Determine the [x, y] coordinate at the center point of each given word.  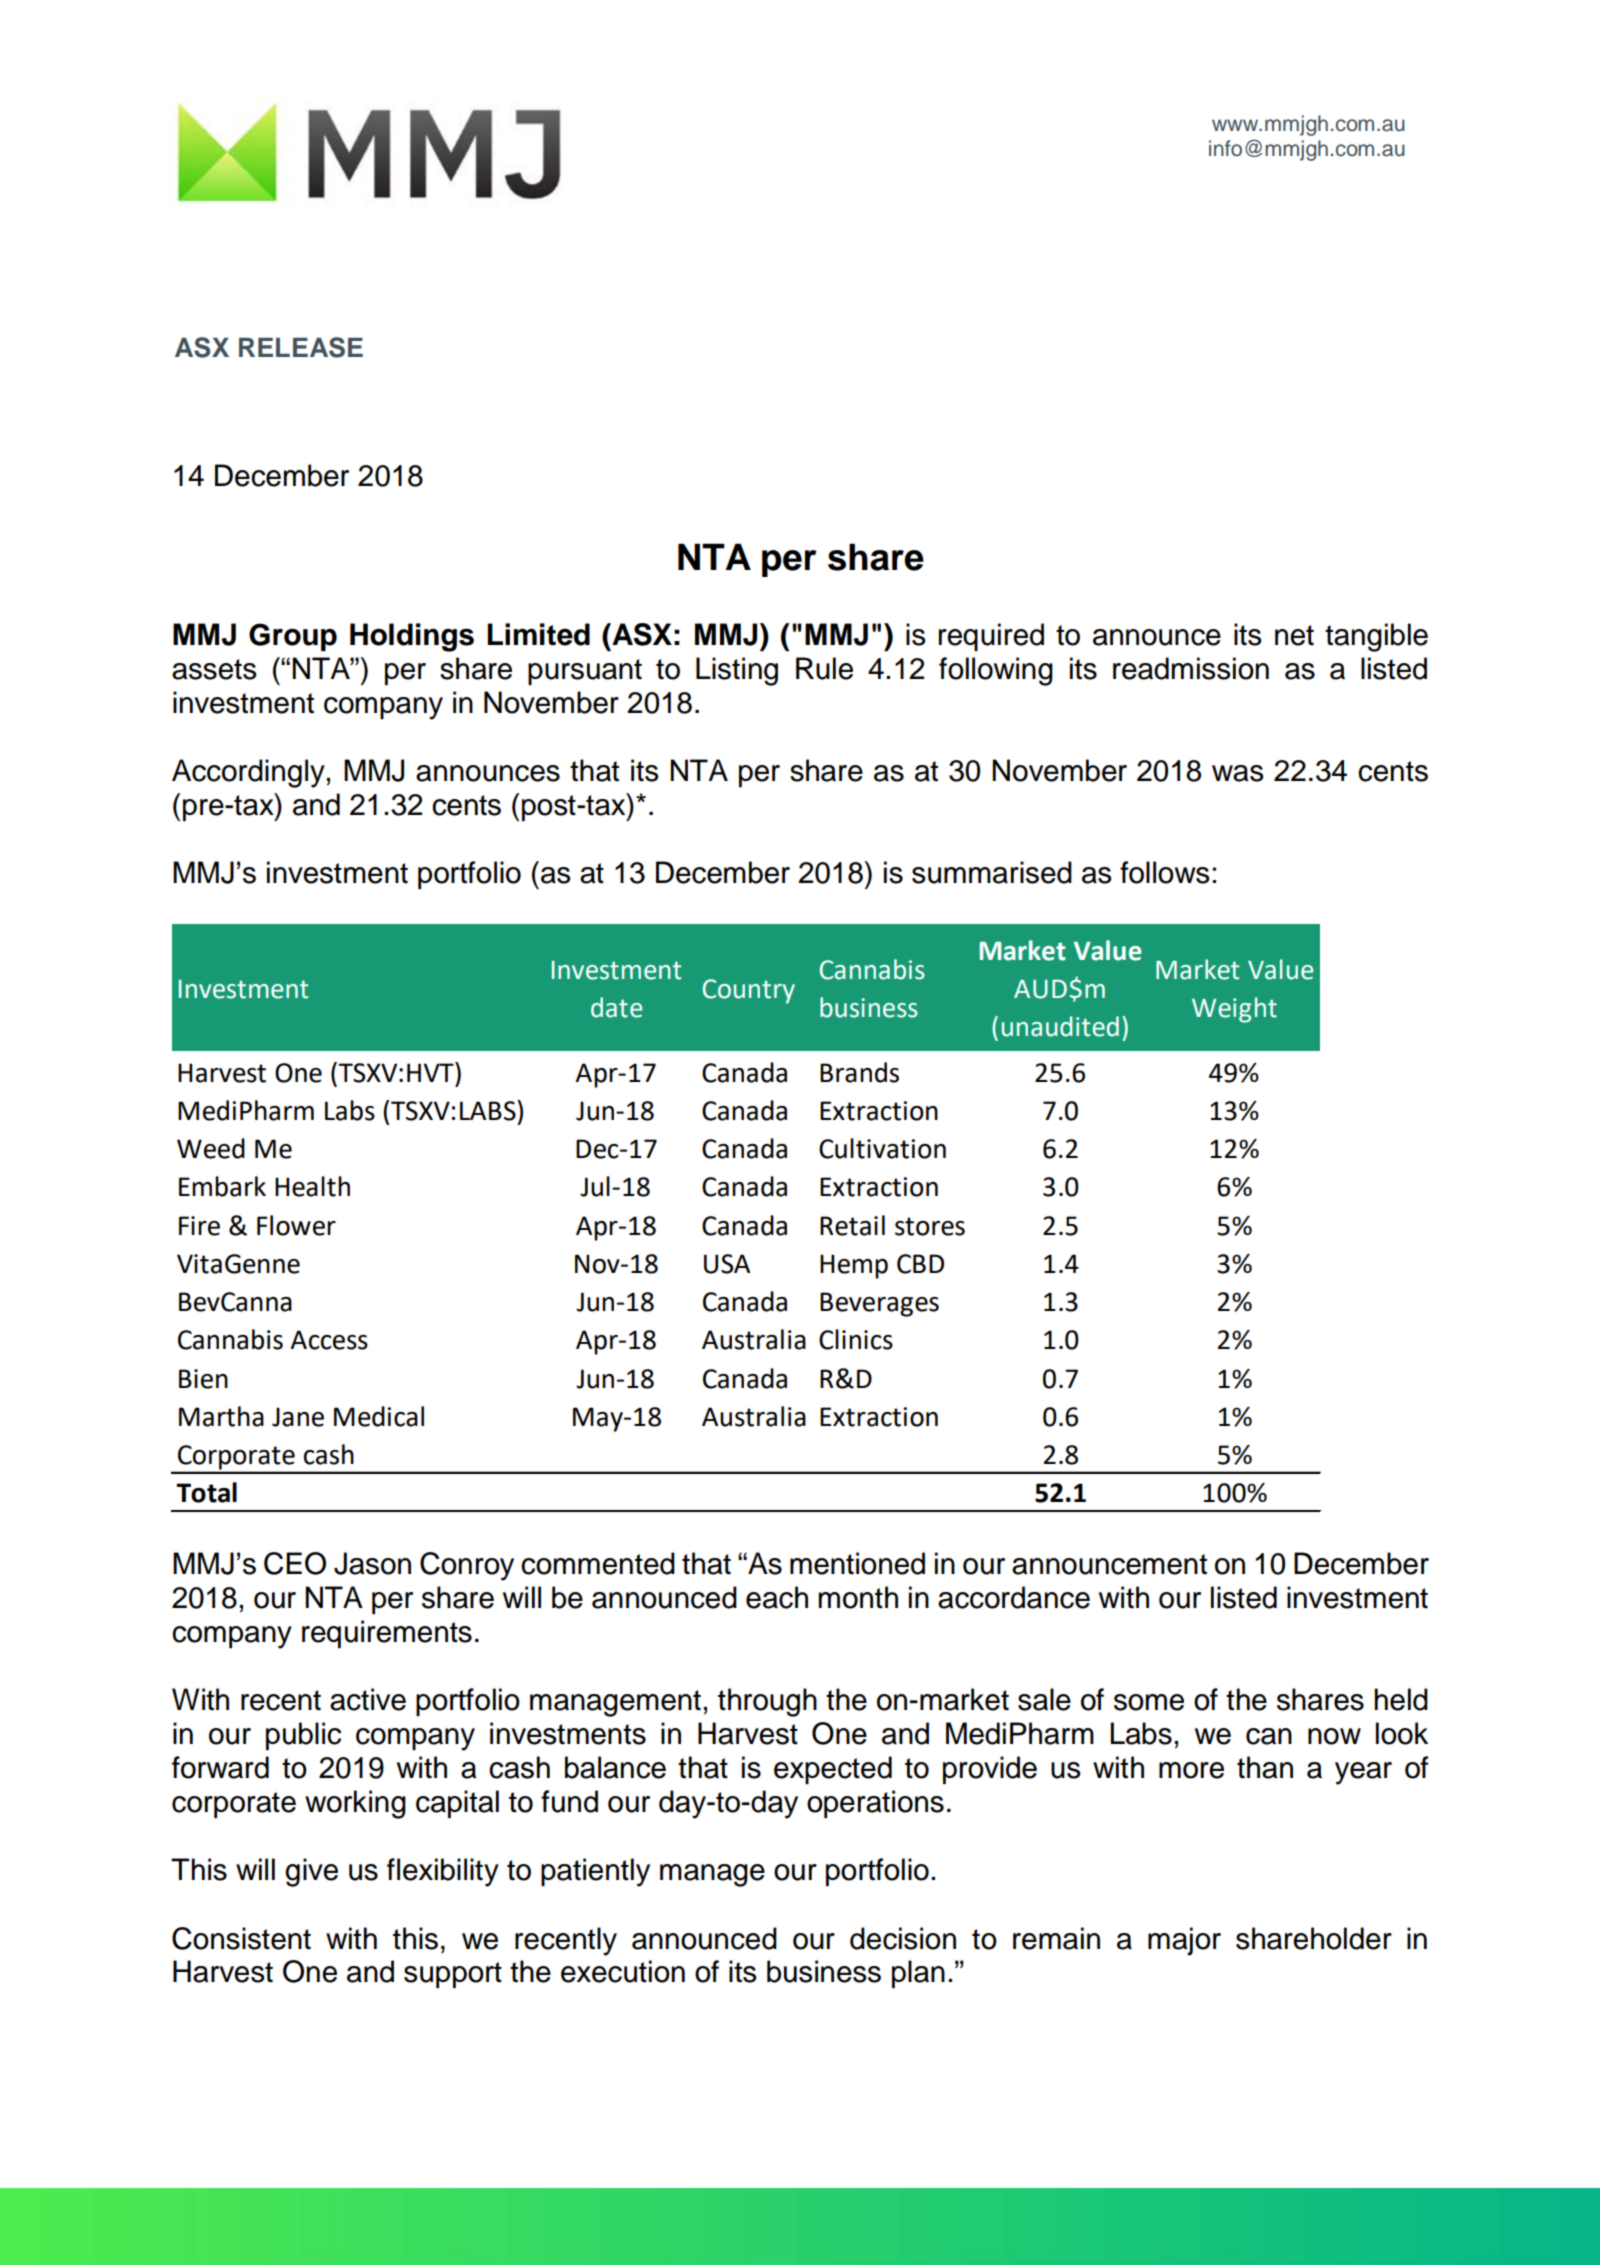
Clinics [856, 1339]
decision [903, 1938]
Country [749, 991]
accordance [1014, 1597]
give [311, 1872]
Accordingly [248, 773]
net [1294, 635]
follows [1165, 872]
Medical [379, 1416]
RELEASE [301, 347]
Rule [824, 668]
